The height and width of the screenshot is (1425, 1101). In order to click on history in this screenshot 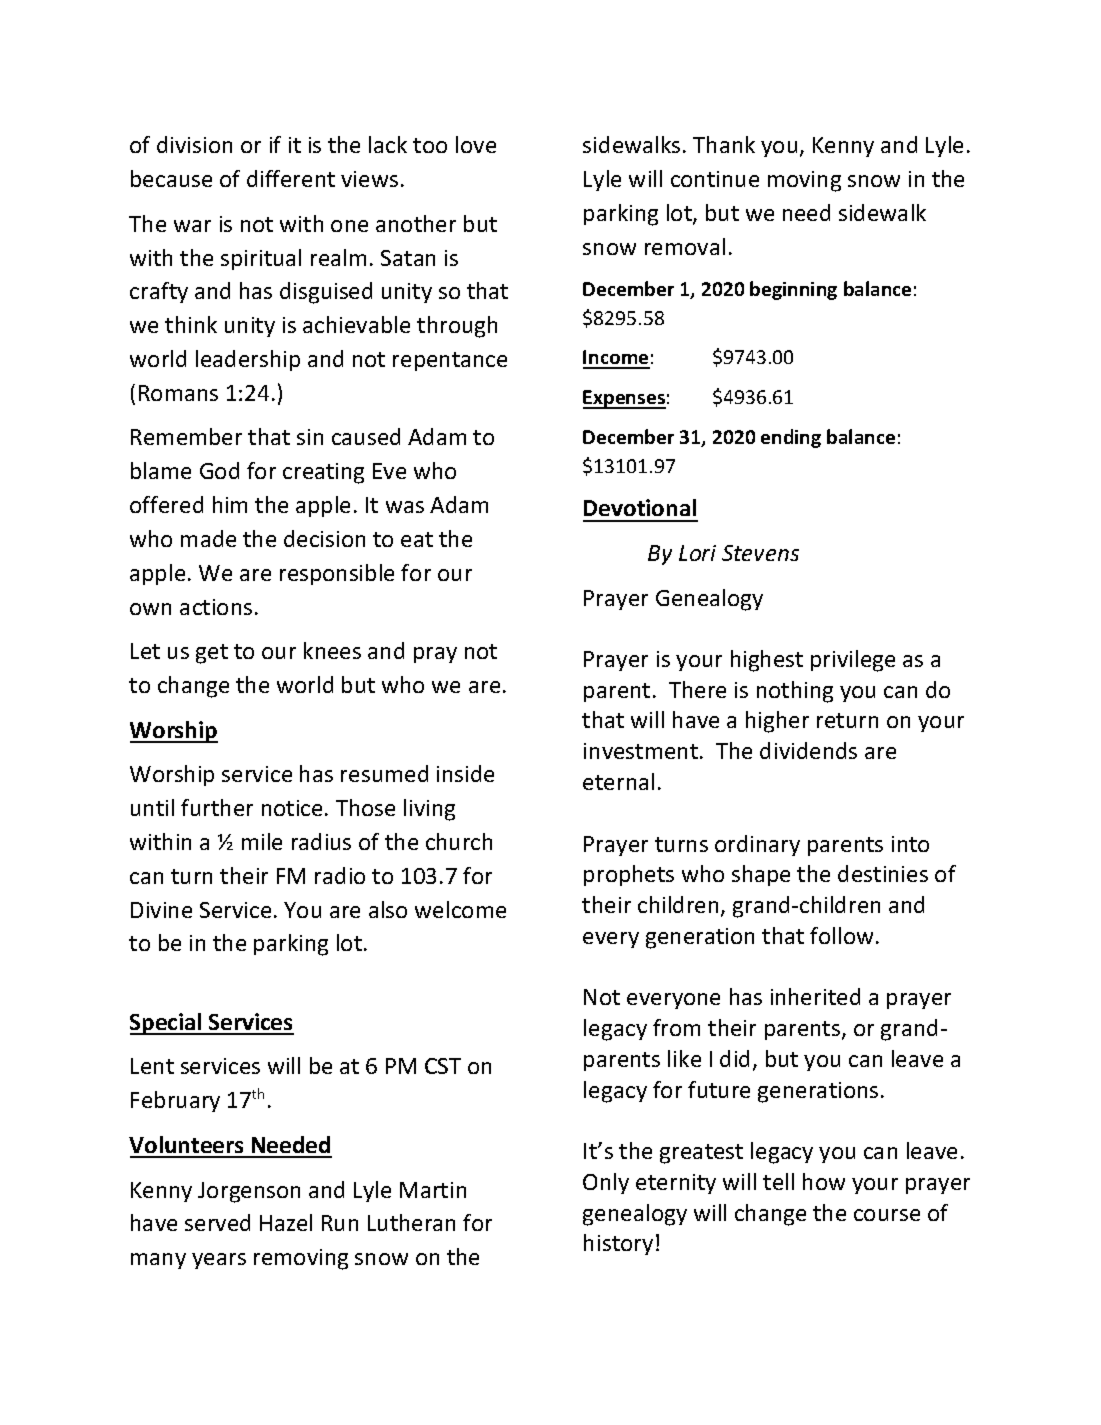, I will do `click(618, 1244)`.
